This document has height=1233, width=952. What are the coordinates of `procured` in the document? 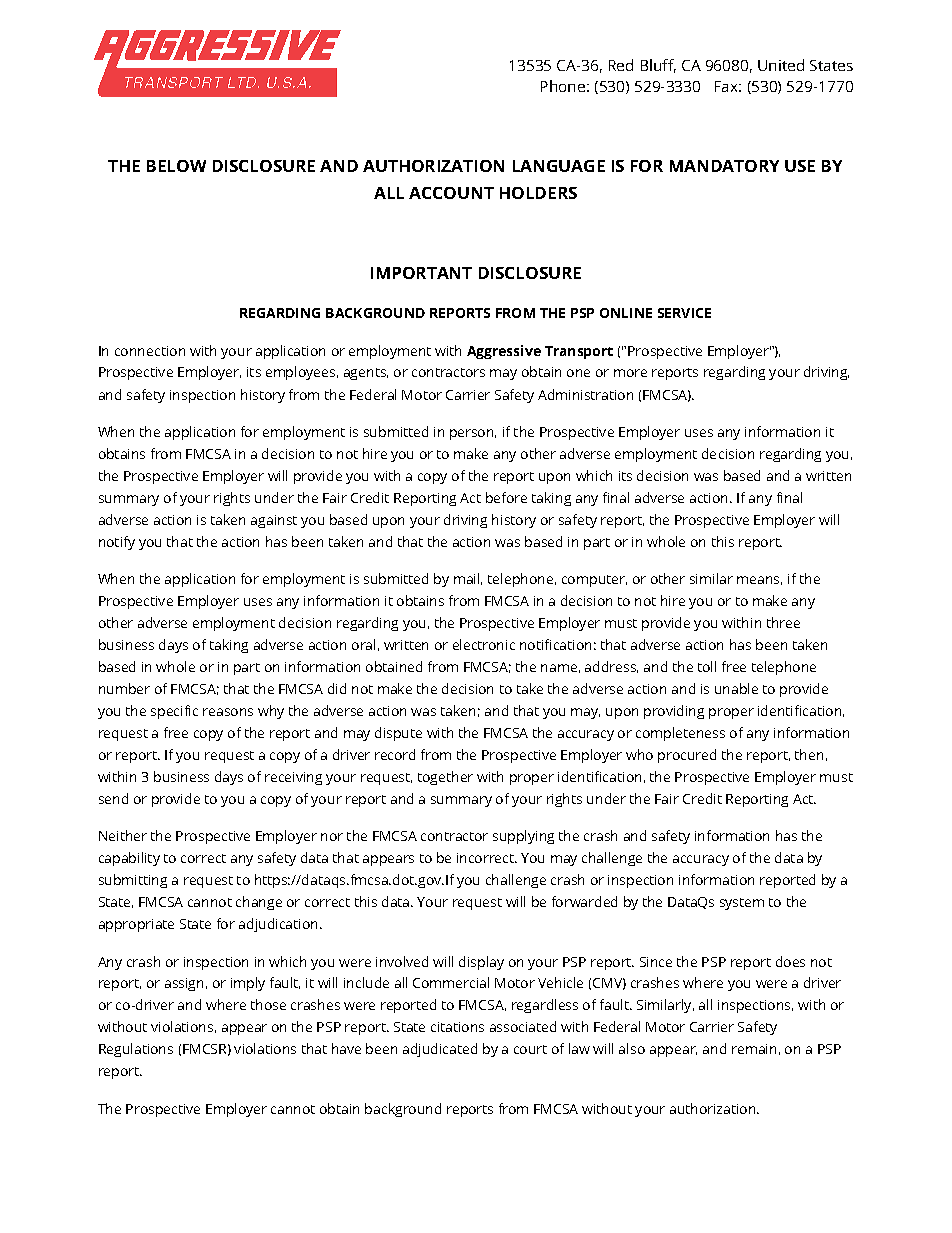 It's located at (687, 756).
